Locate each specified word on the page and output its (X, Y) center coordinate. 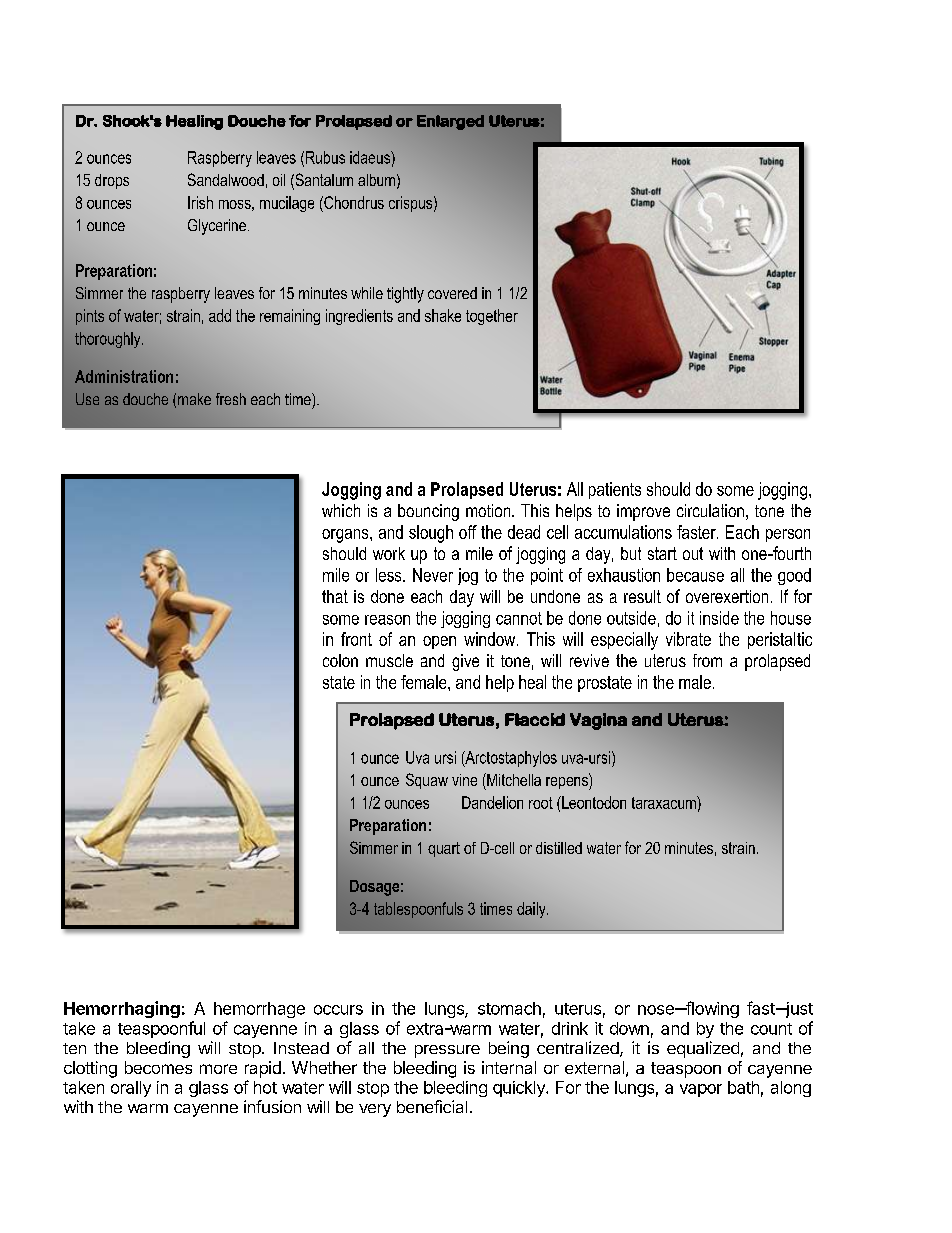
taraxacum (665, 802)
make (194, 399)
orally (131, 1089)
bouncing (428, 512)
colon (340, 660)
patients (615, 490)
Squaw (427, 781)
